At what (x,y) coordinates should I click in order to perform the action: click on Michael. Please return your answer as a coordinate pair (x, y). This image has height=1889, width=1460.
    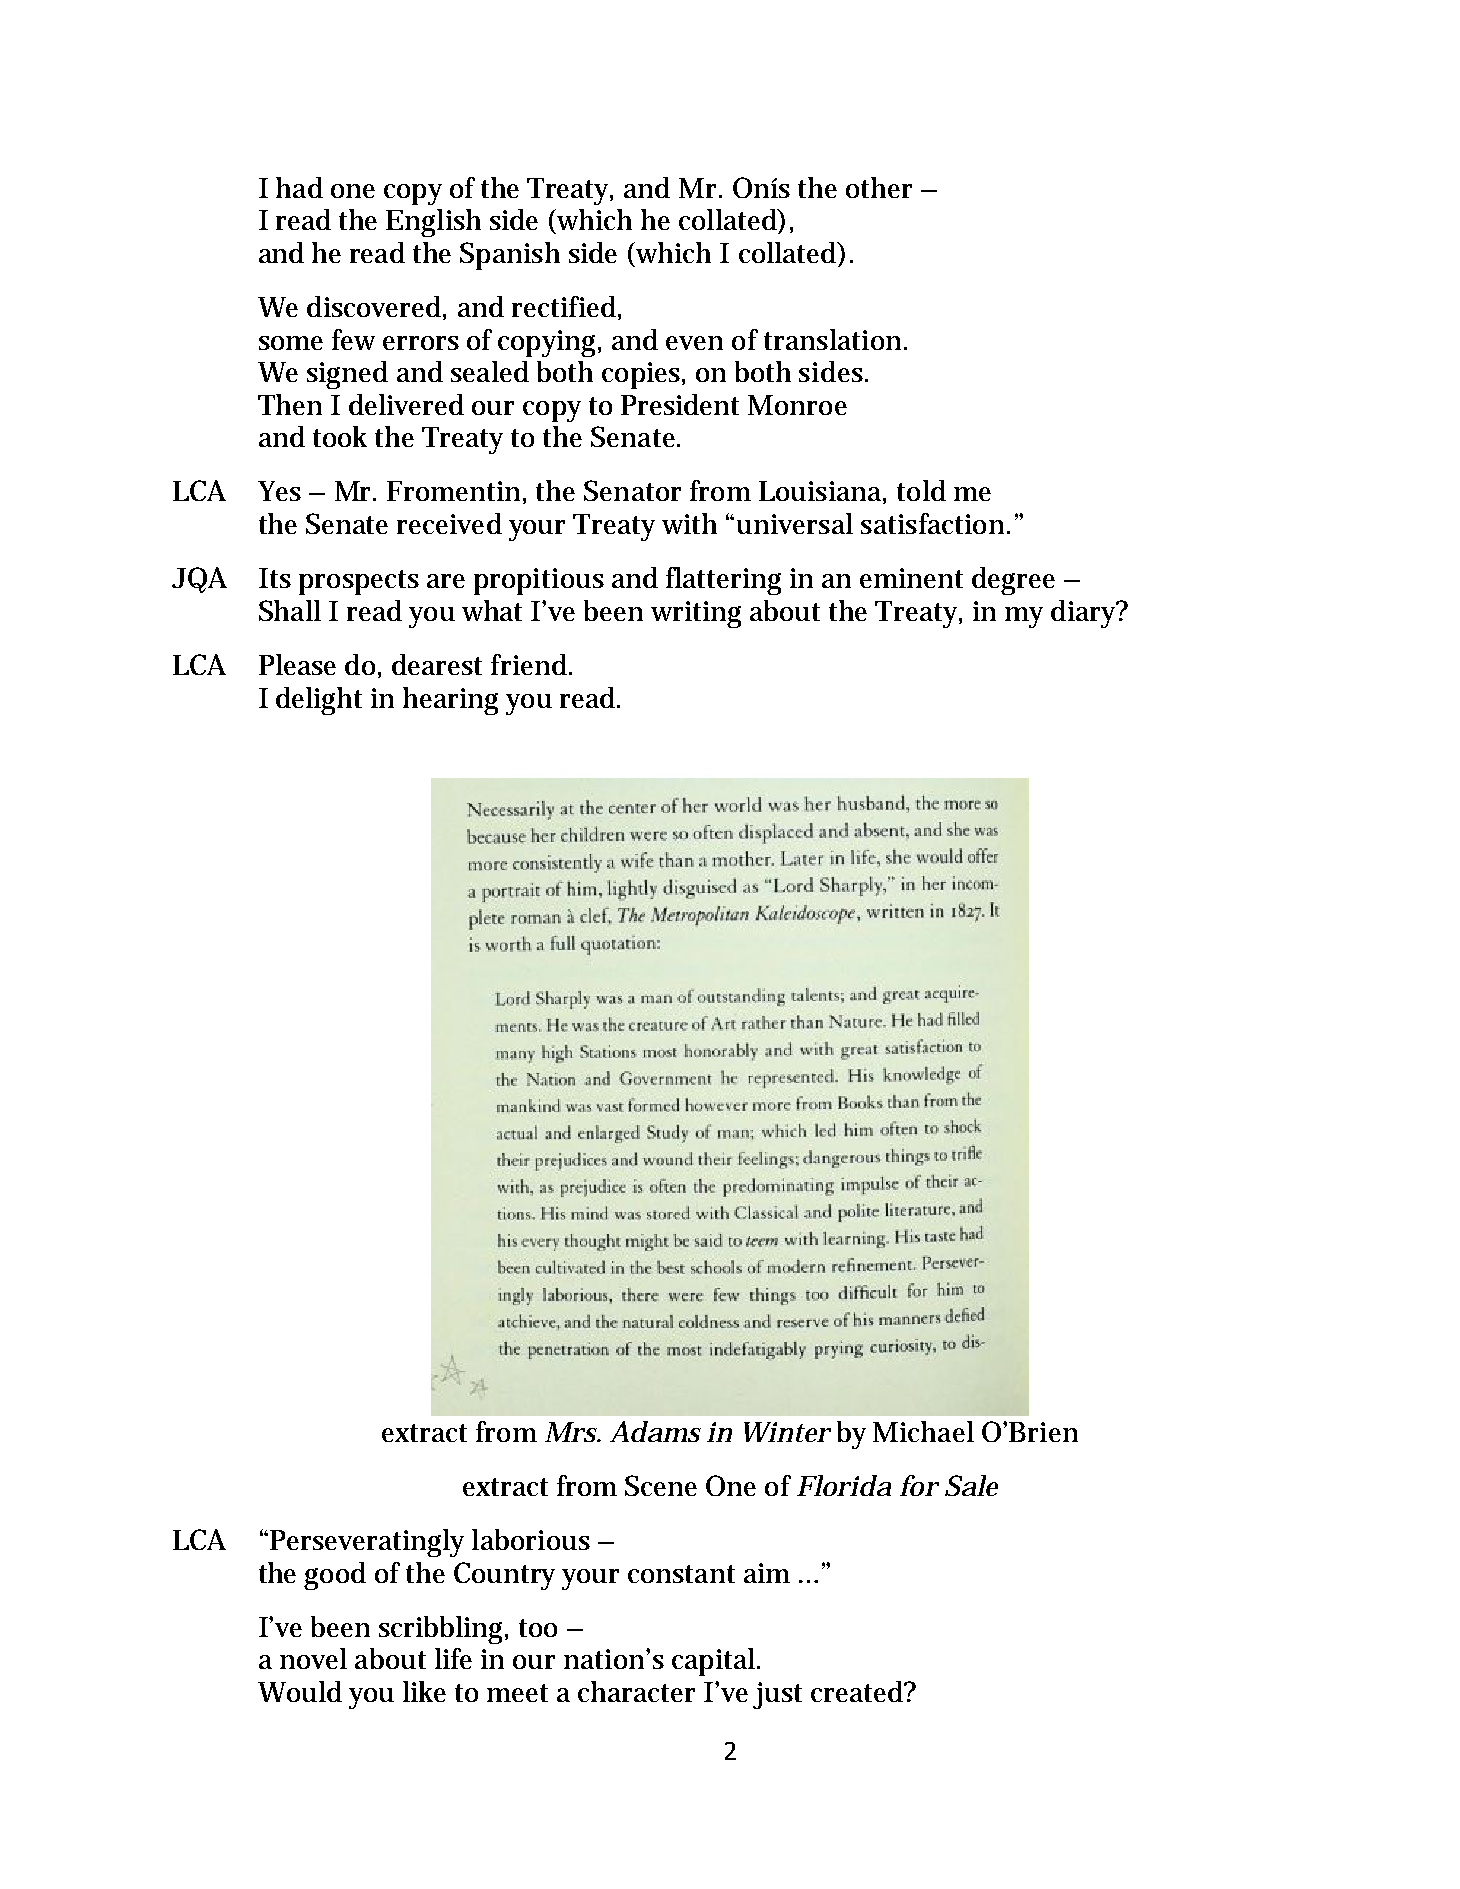
    Looking at the image, I should click on (923, 1431).
